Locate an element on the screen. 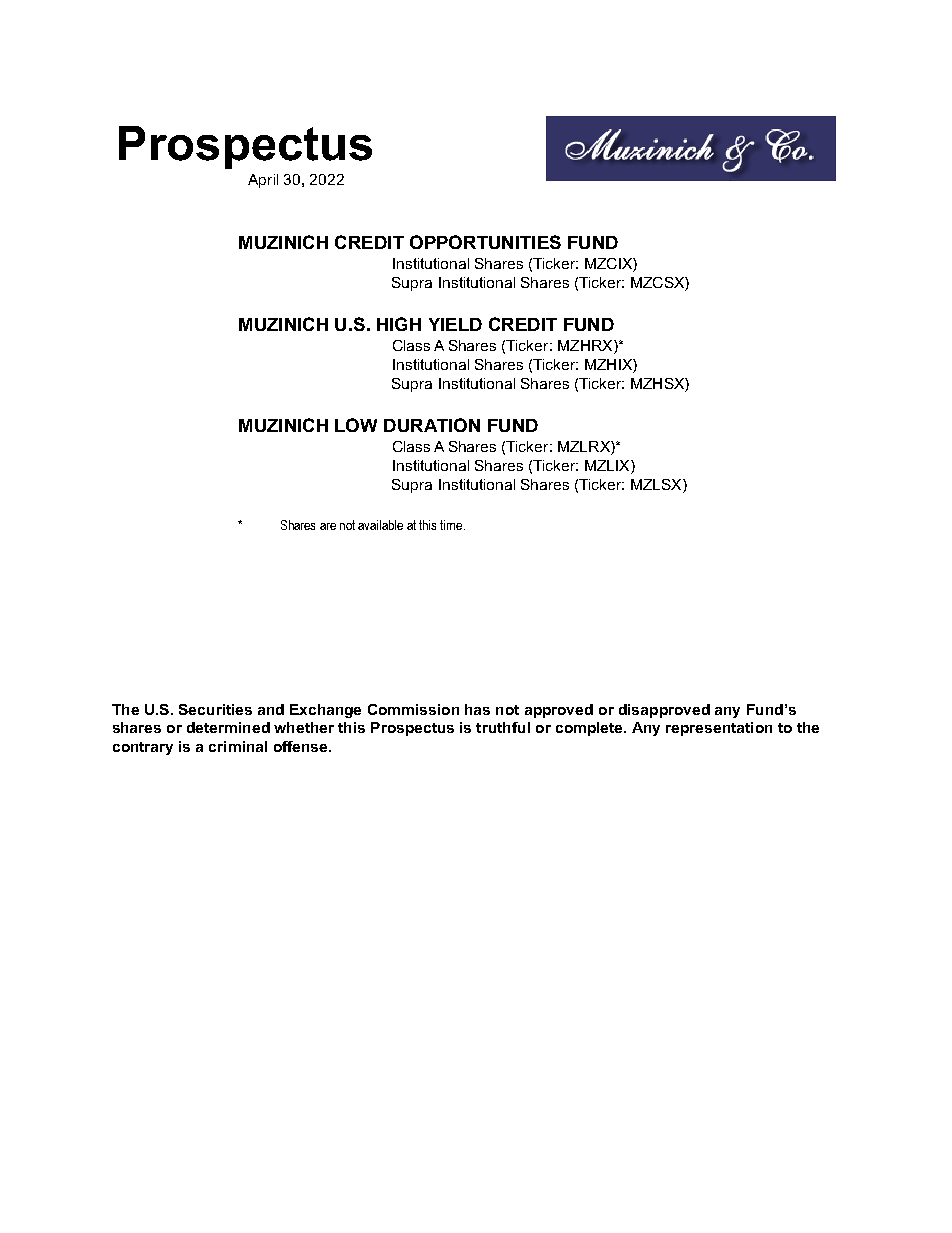  April is located at coordinates (263, 181).
